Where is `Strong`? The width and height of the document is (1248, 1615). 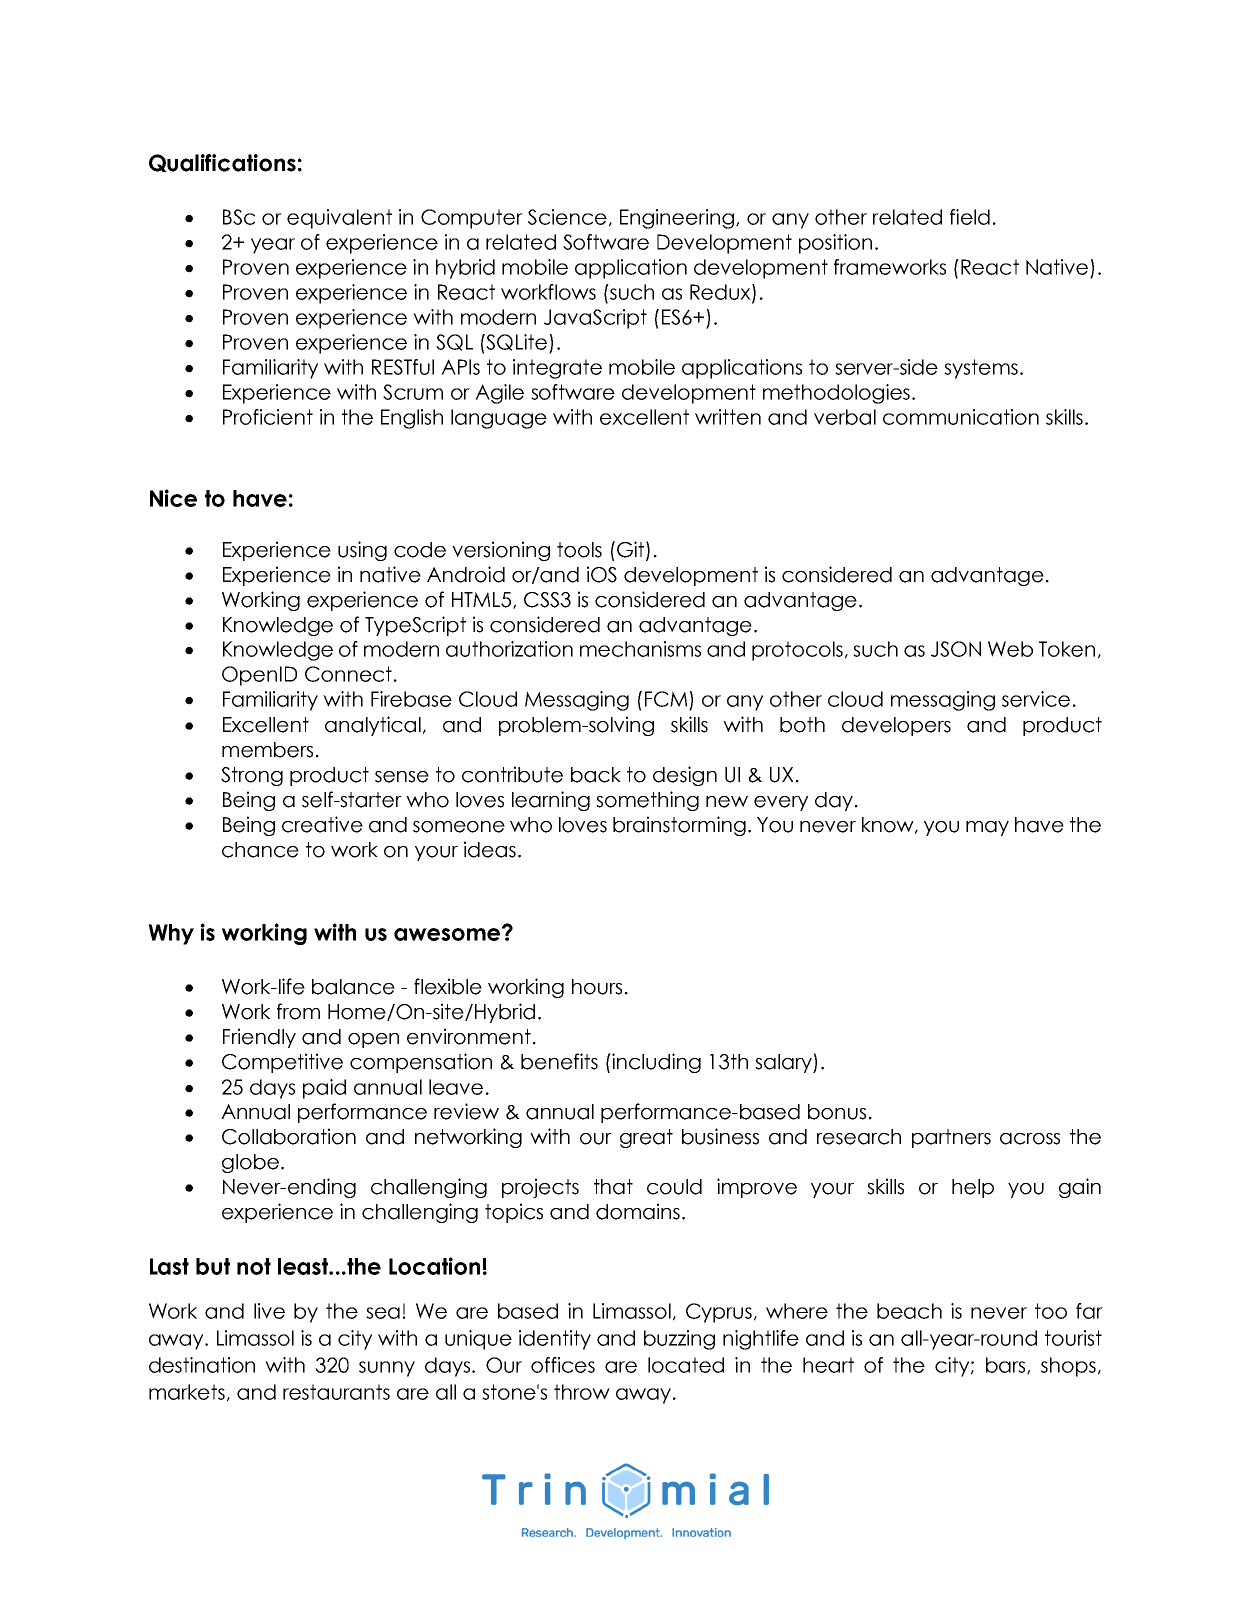
Strong is located at coordinates (252, 776).
